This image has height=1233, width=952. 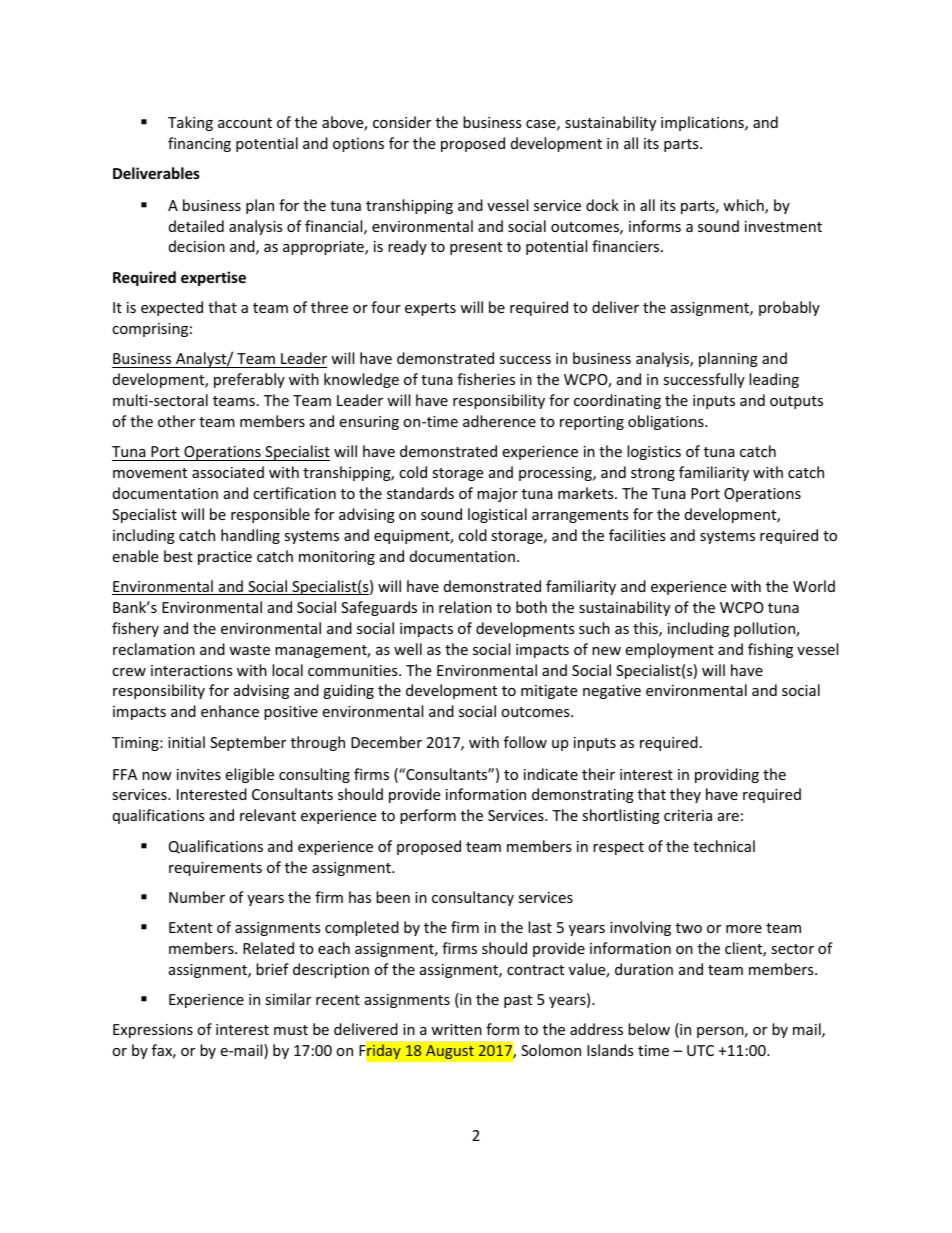 I want to click on Expressions, so click(x=153, y=1031).
